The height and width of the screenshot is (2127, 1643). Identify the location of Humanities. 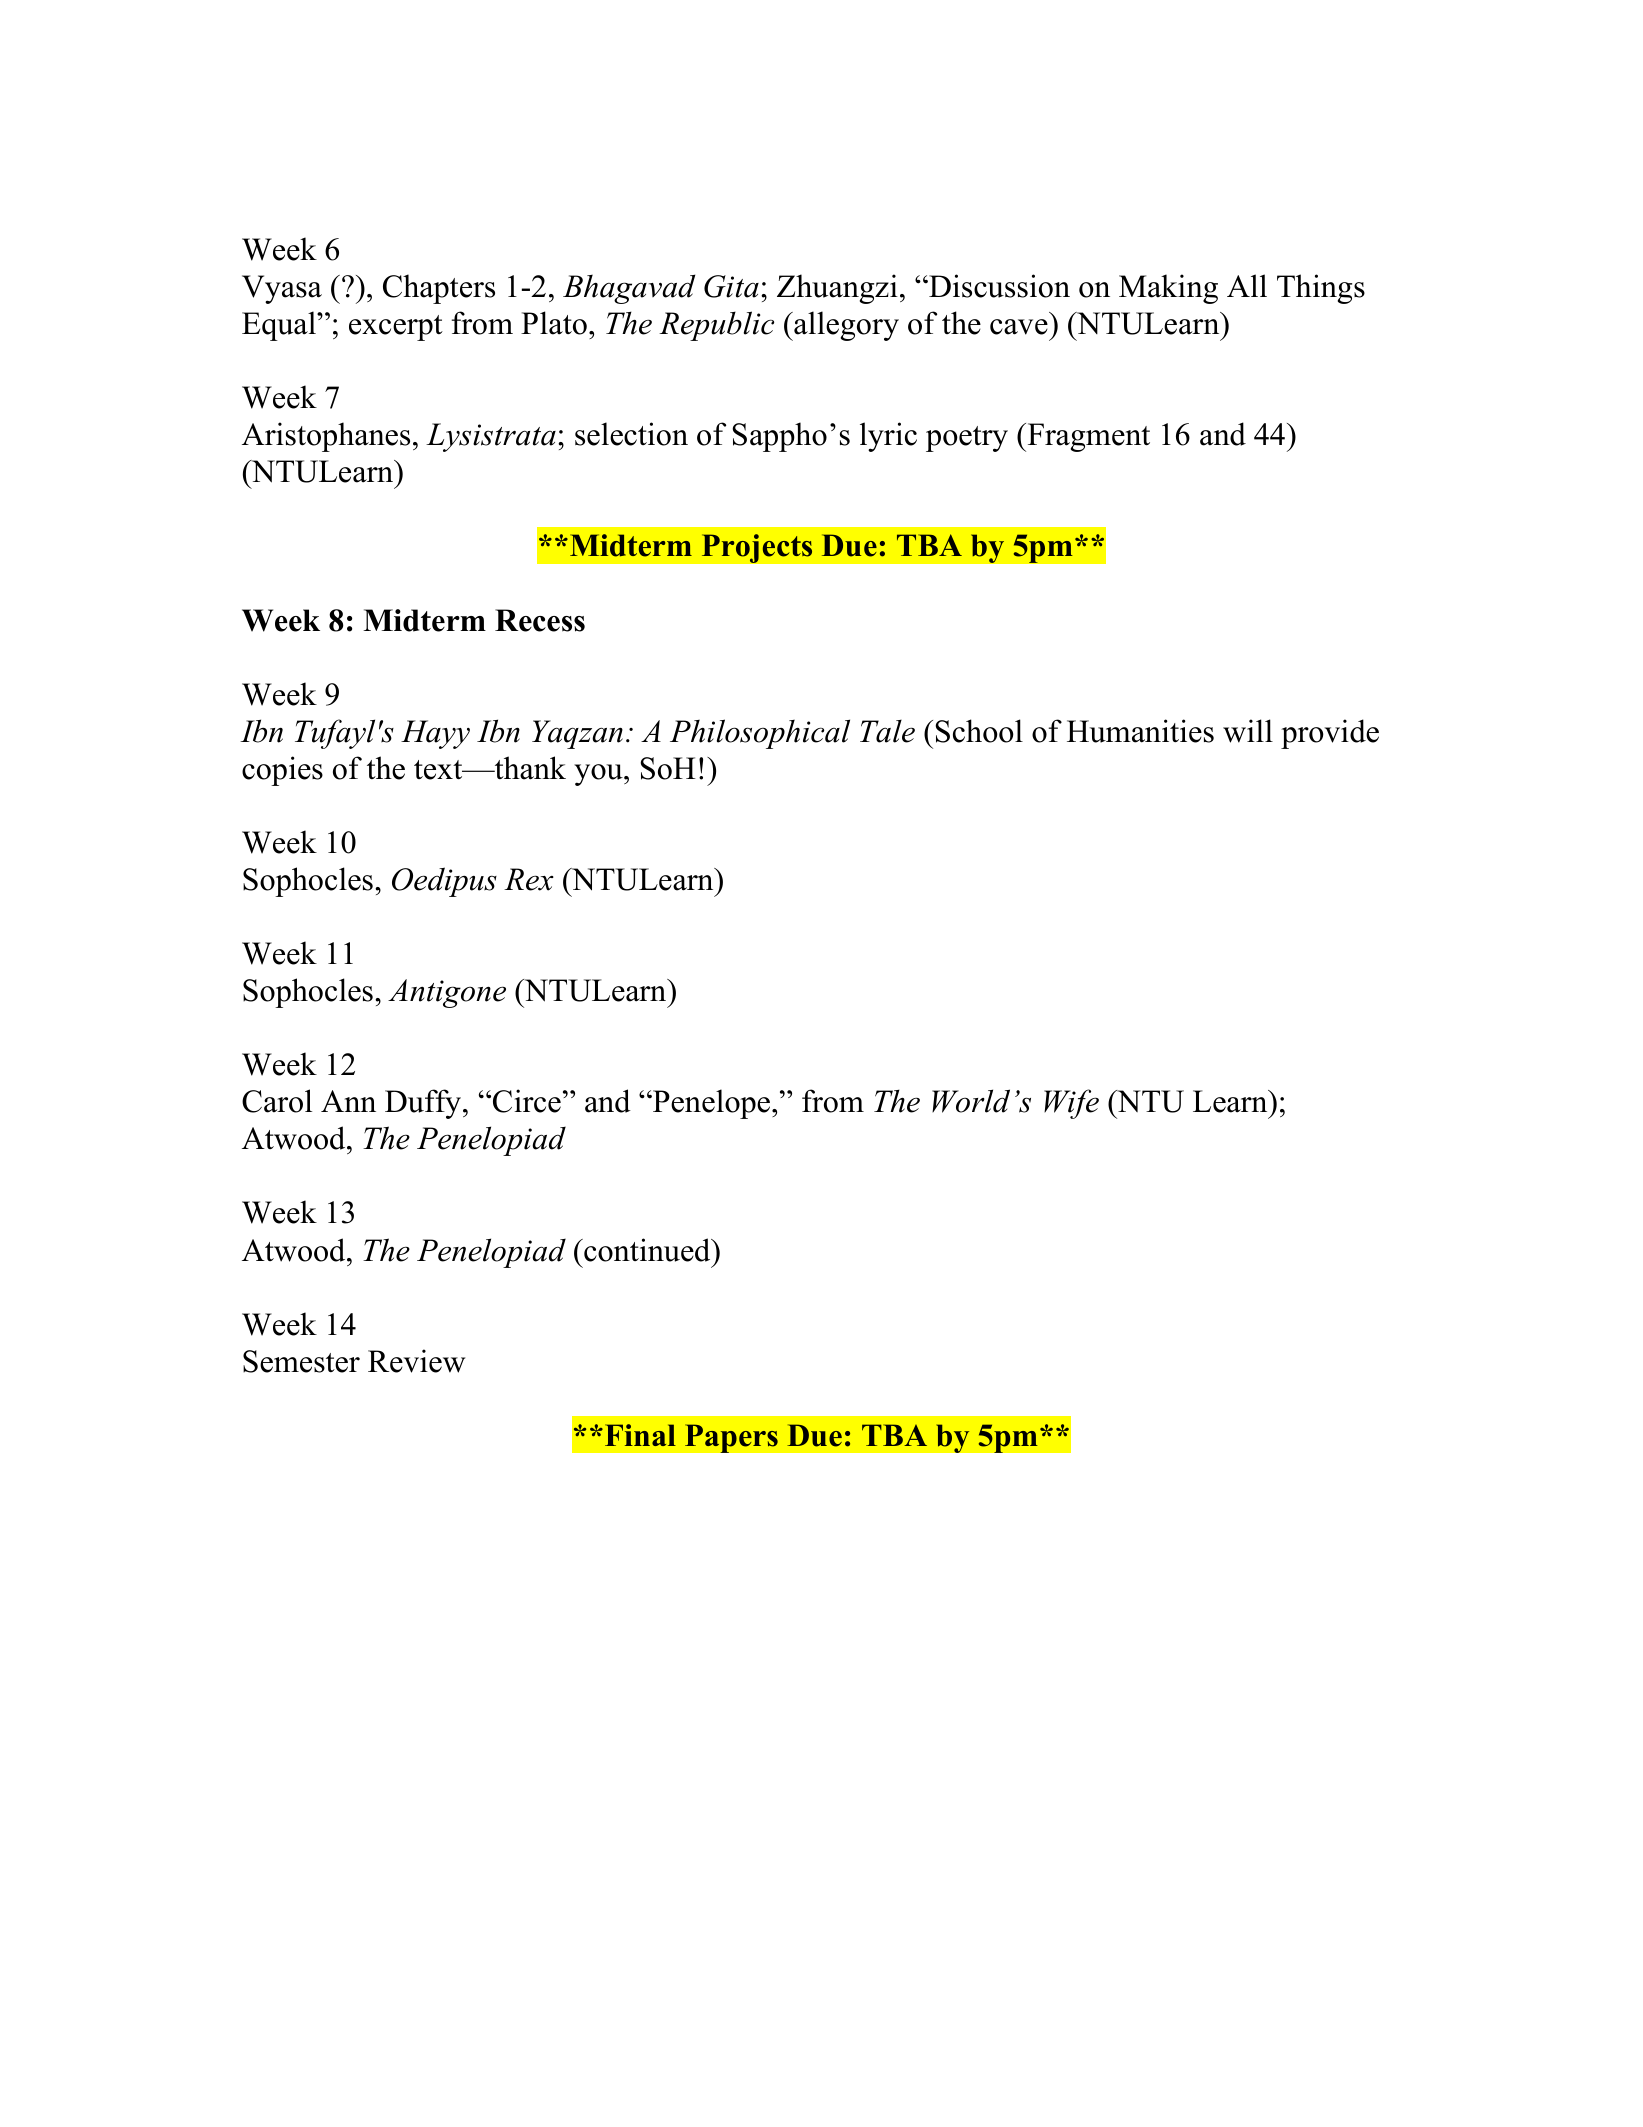
(1140, 731).
